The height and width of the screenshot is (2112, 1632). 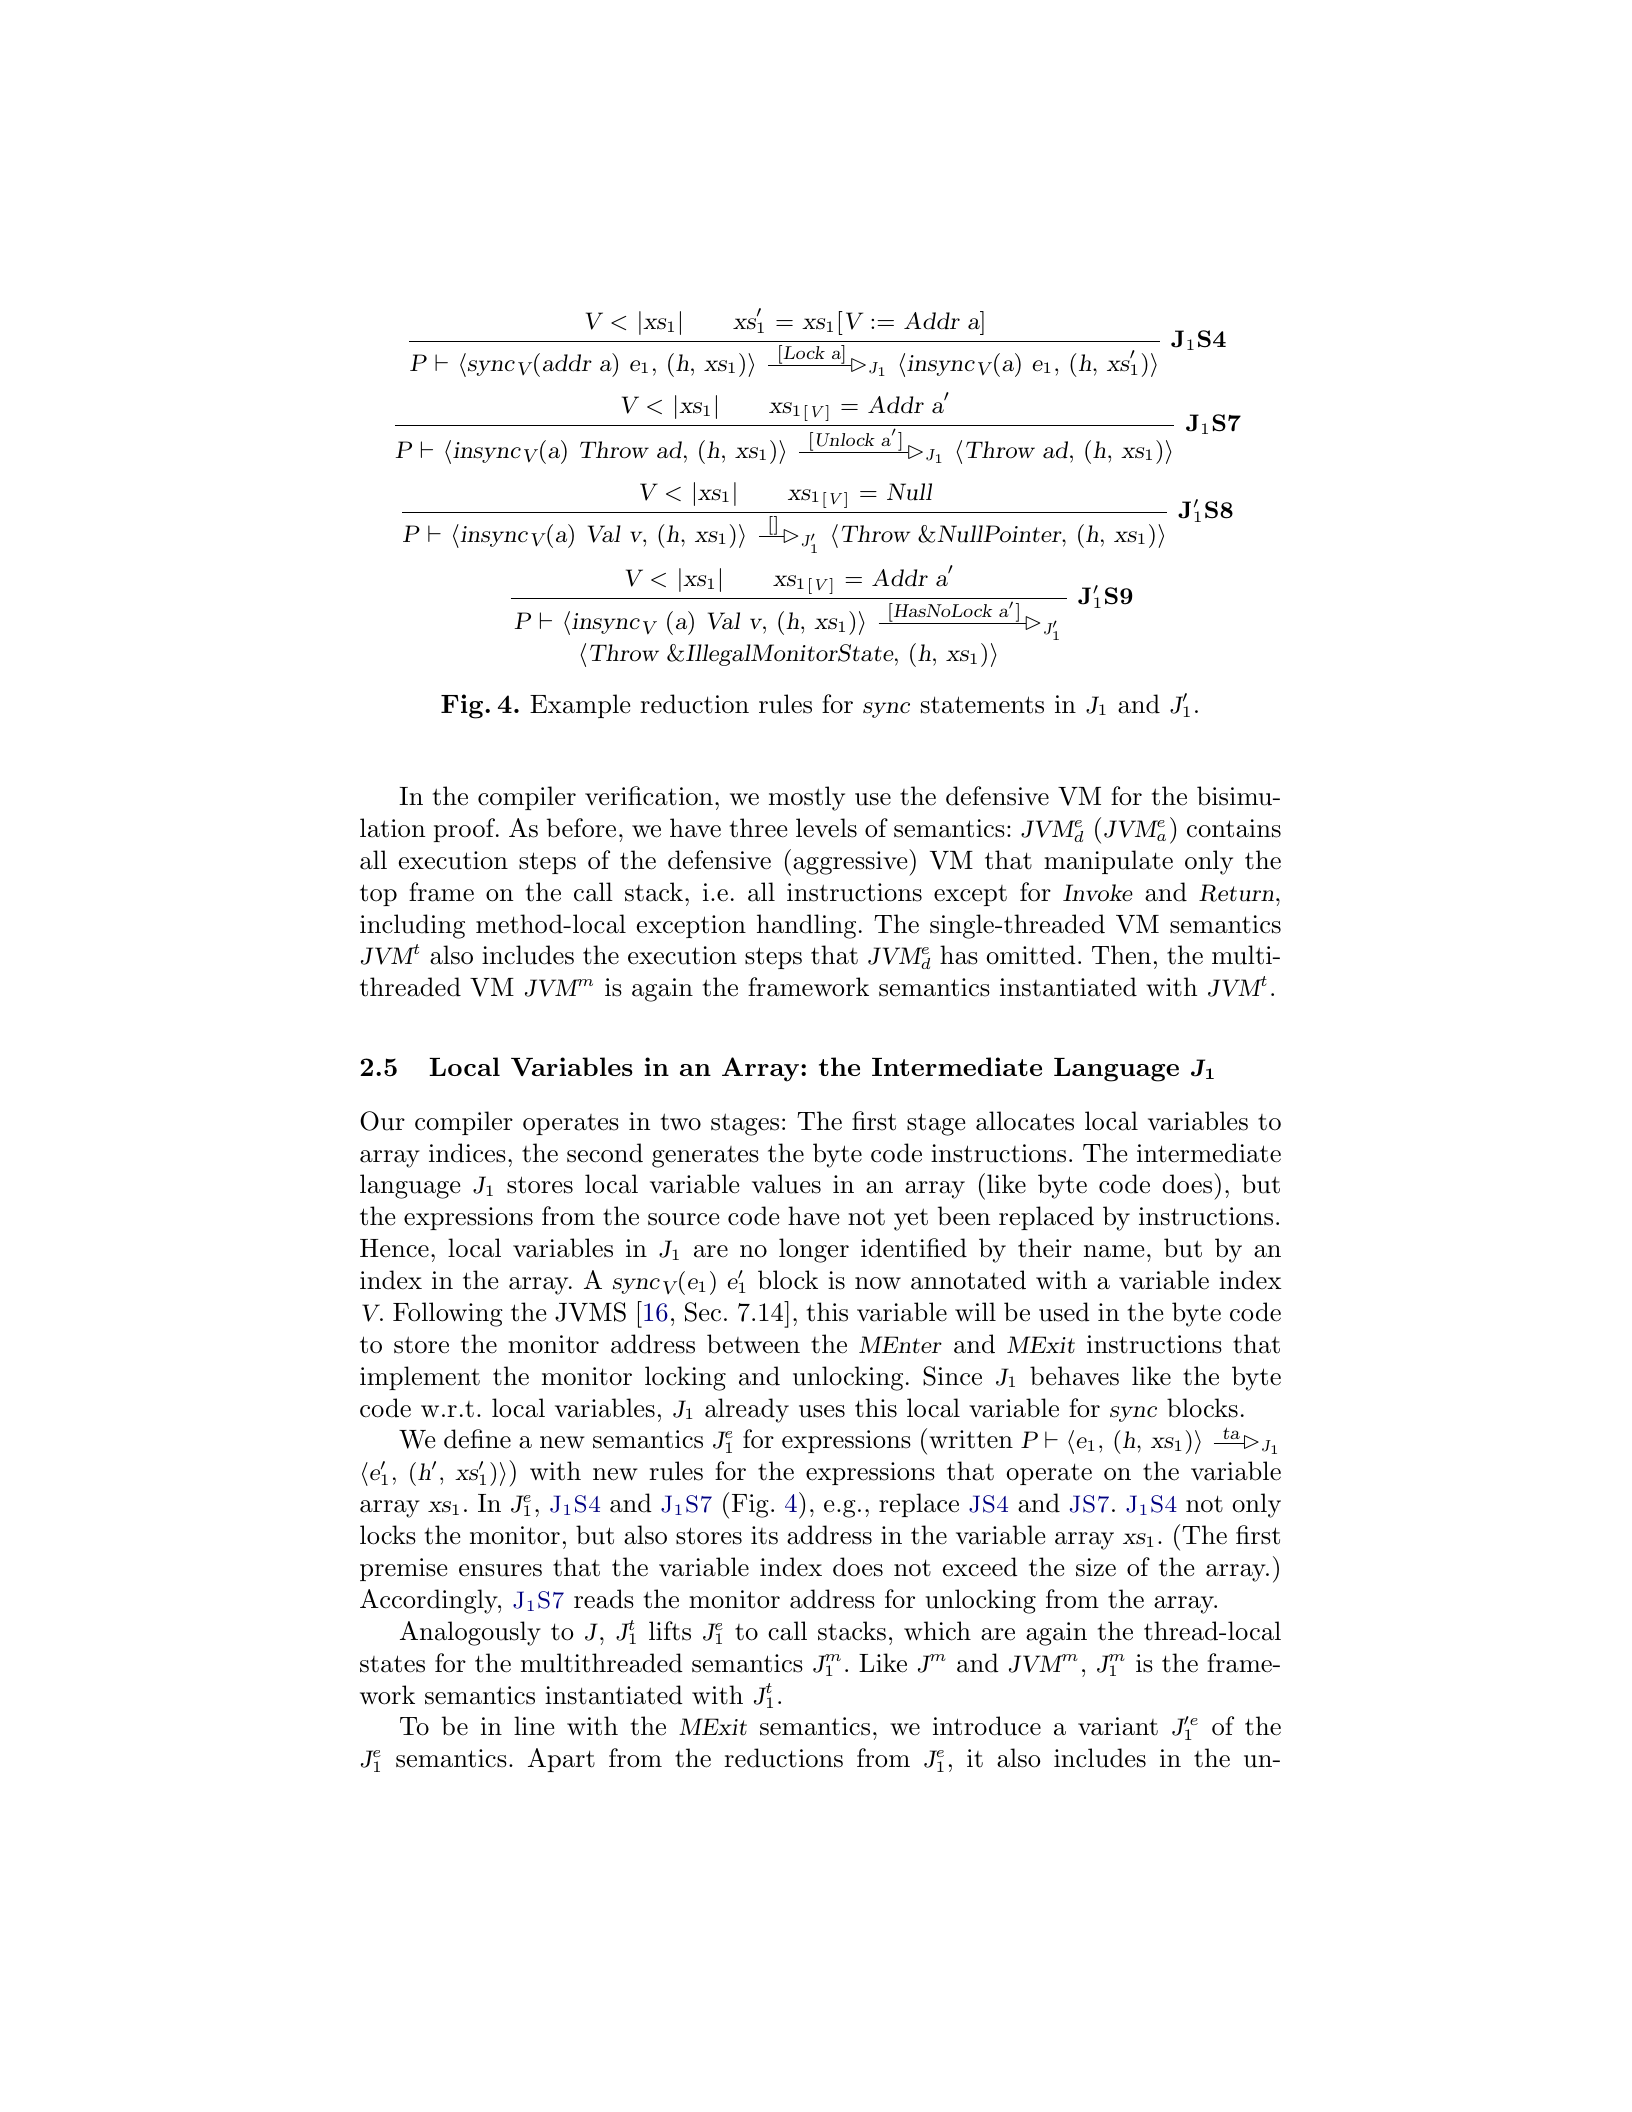 What do you see at coordinates (681, 1122) in the screenshot?
I see `two` at bounding box center [681, 1122].
